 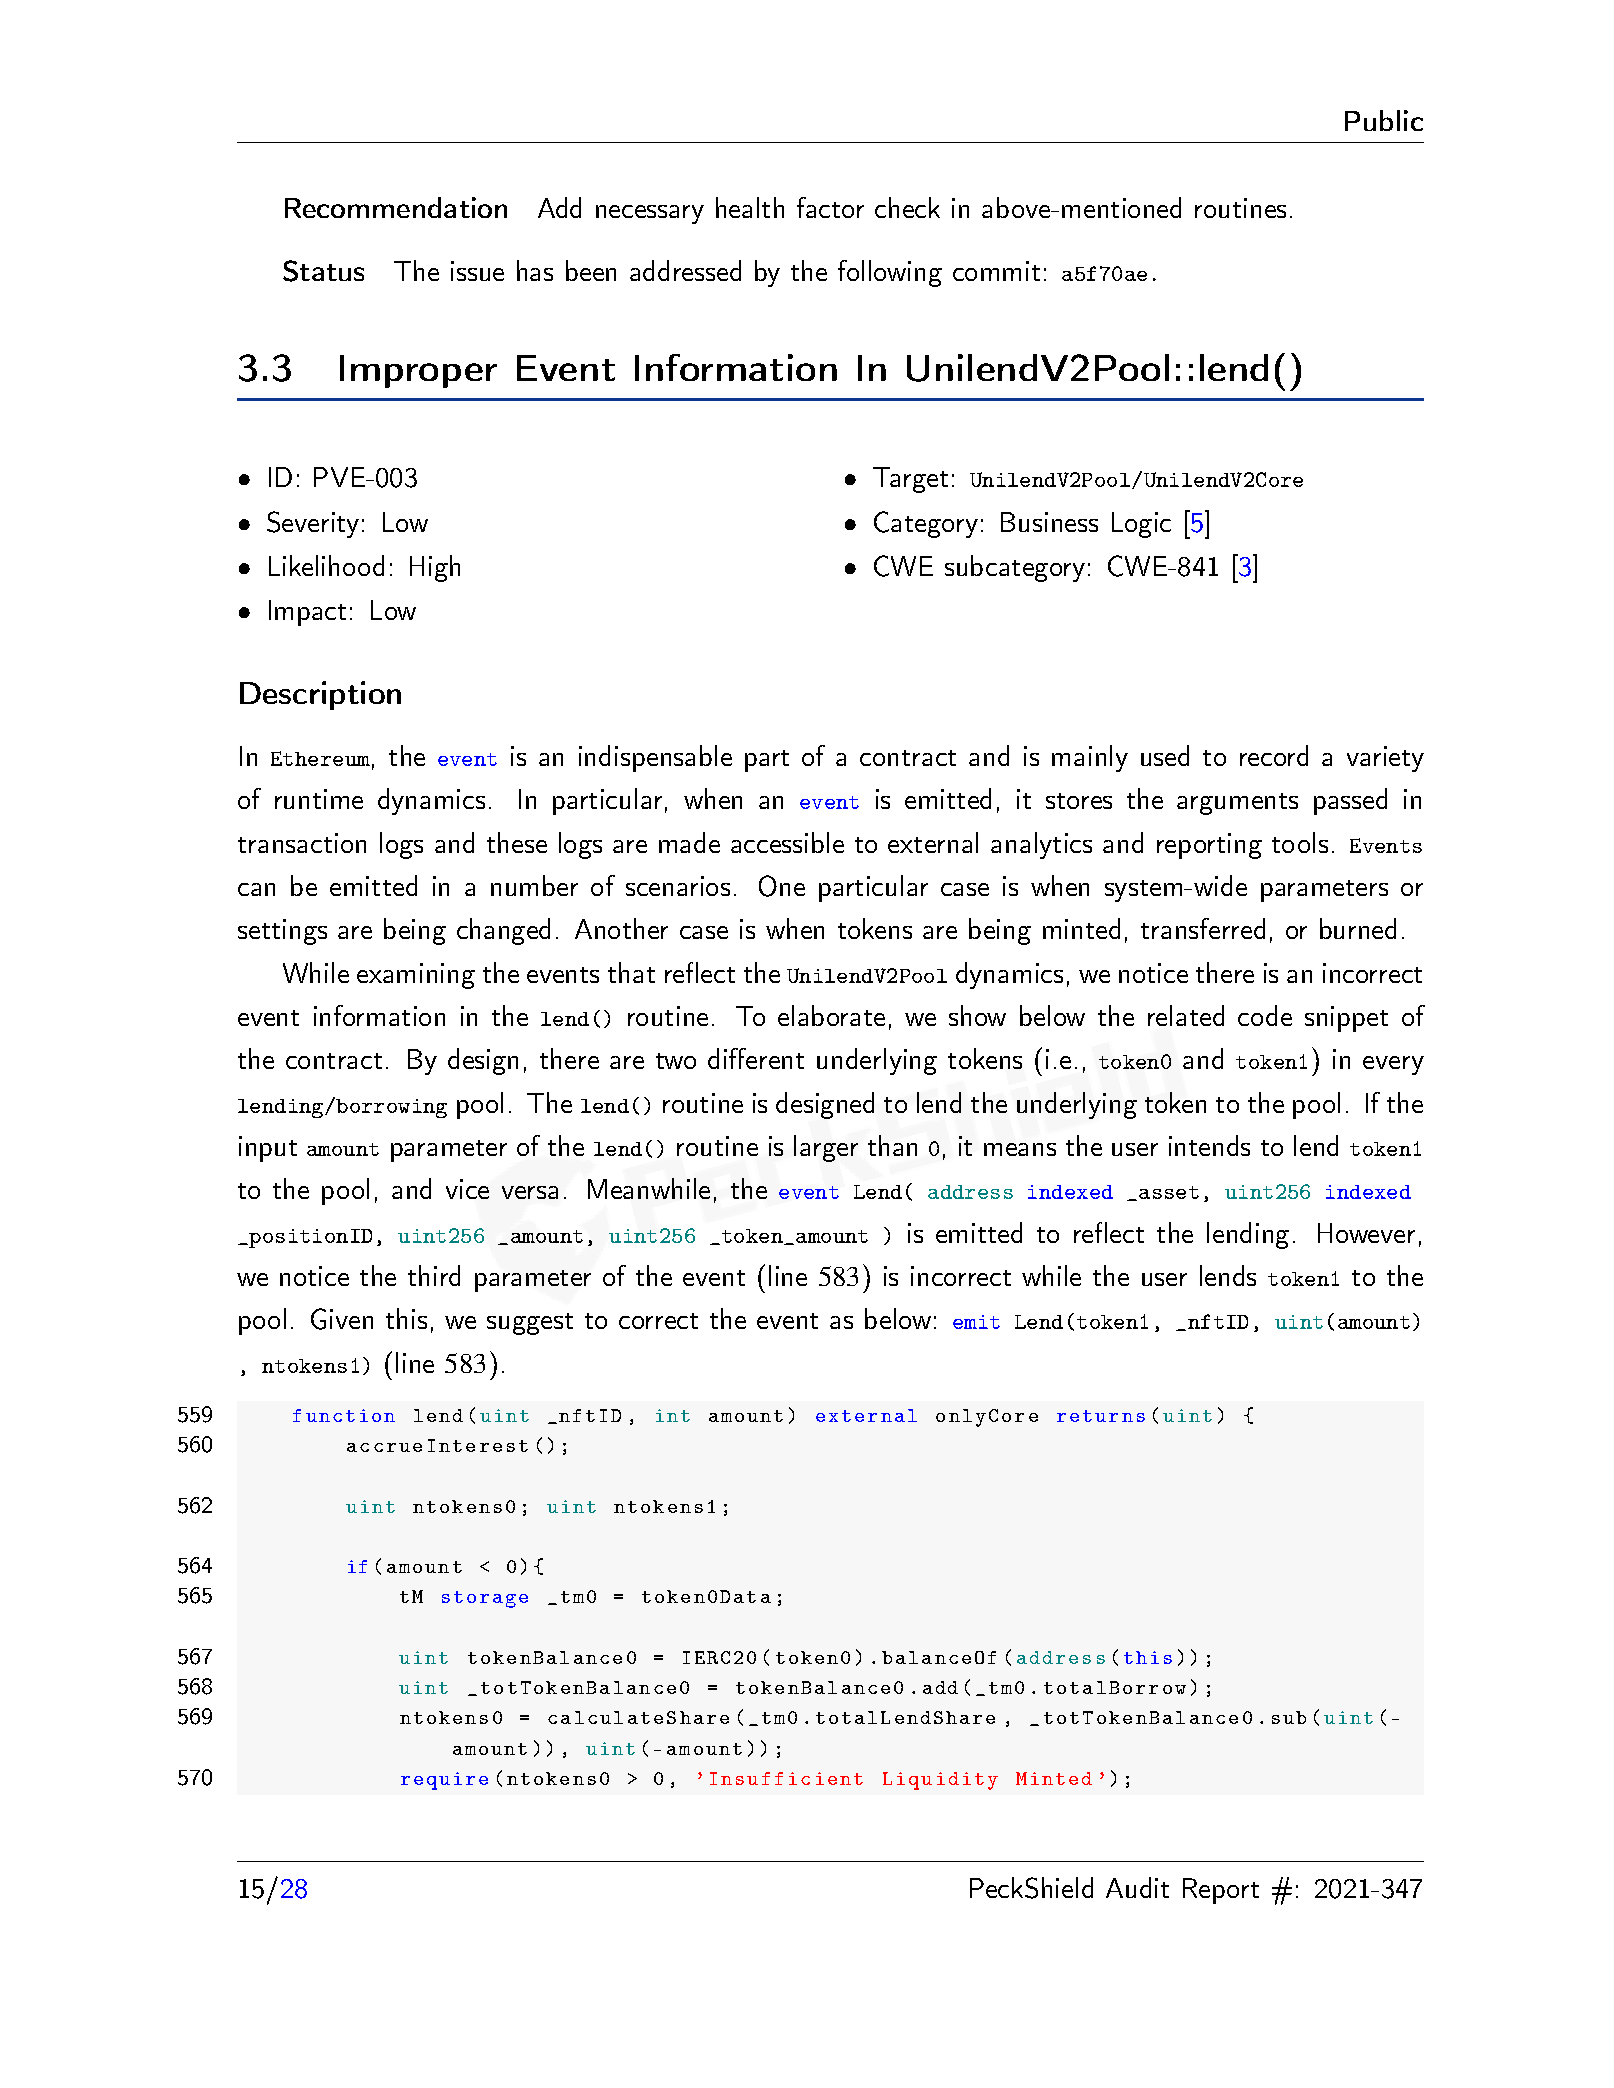 What do you see at coordinates (444, 1781) in the screenshot?
I see `require` at bounding box center [444, 1781].
